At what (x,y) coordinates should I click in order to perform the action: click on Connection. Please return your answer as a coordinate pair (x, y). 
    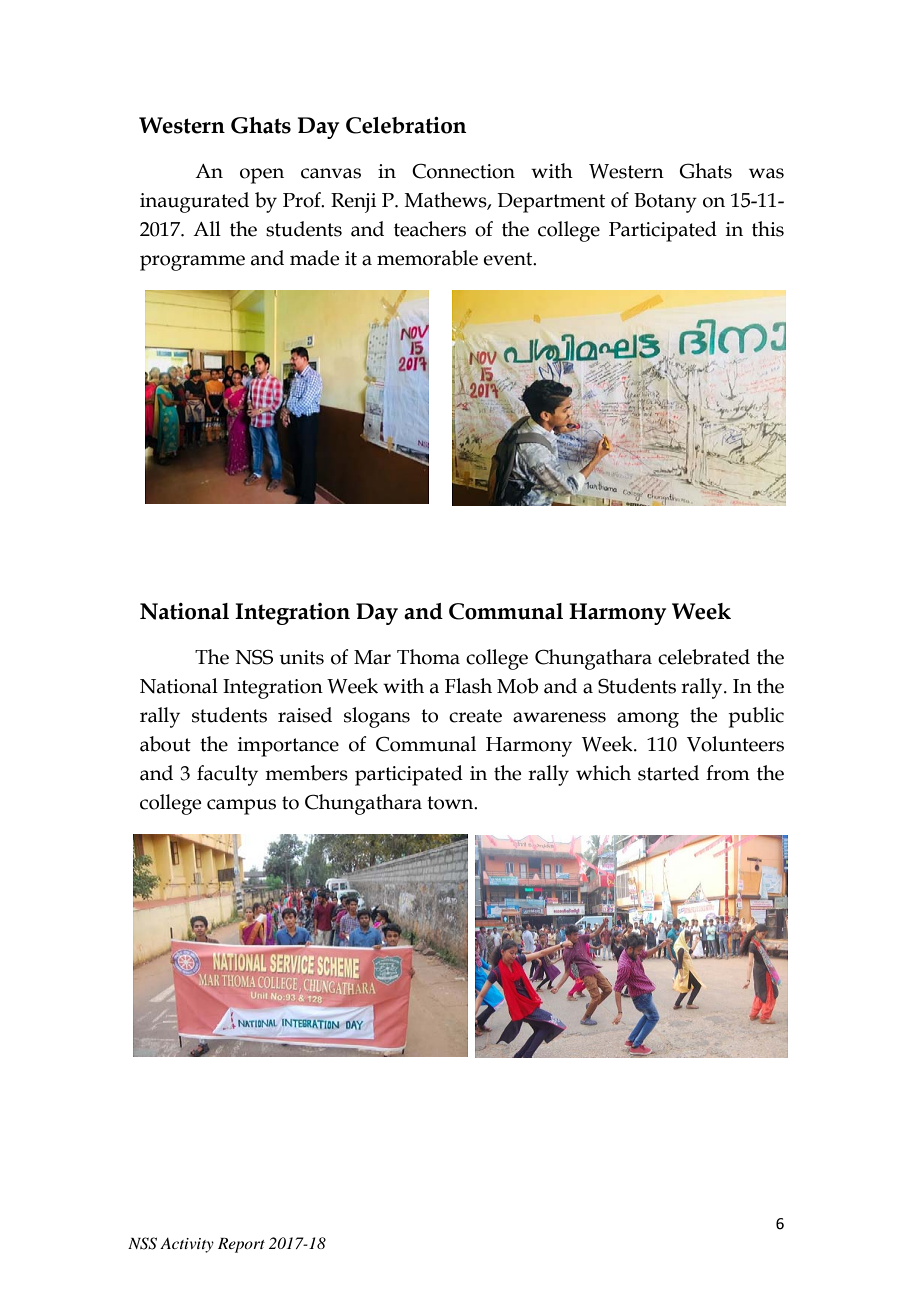
    Looking at the image, I should click on (463, 171).
